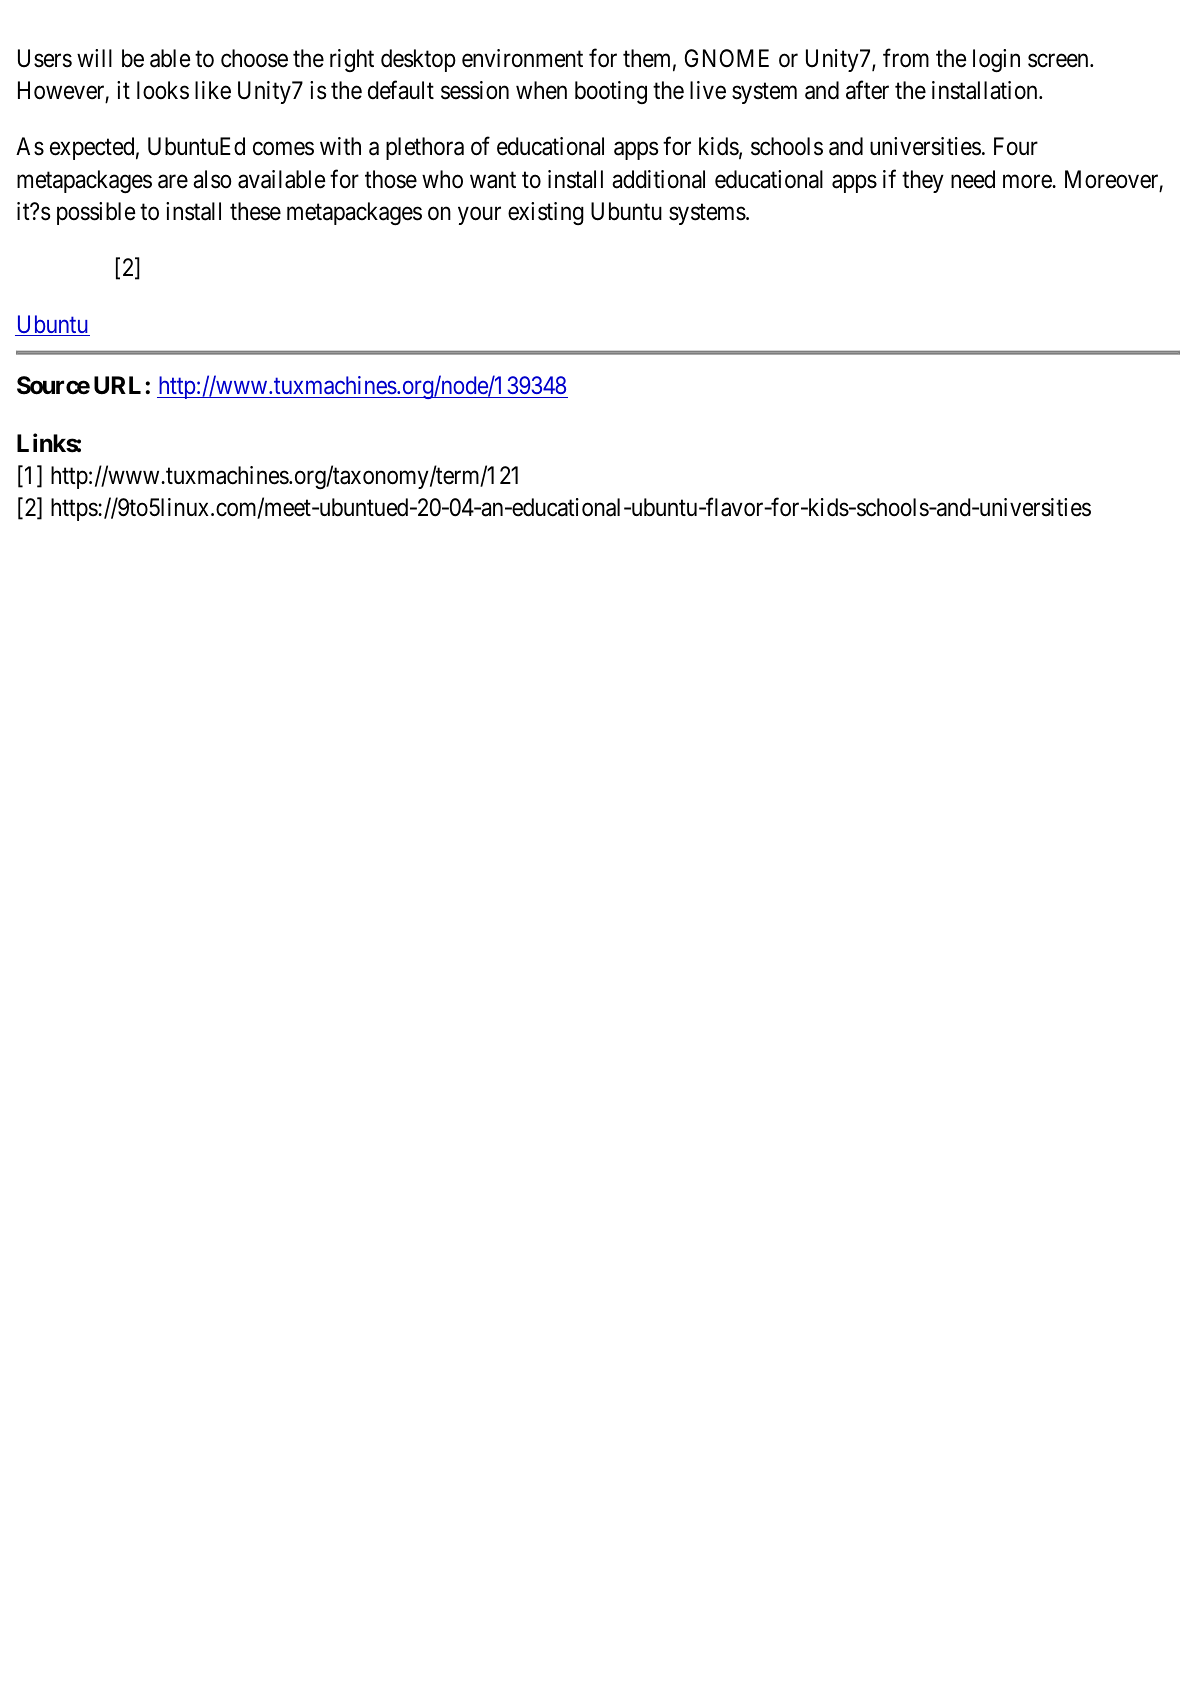 Image resolution: width=1196 pixels, height=1692 pixels. Describe the element at coordinates (546, 213) in the screenshot. I see `existing` at that location.
